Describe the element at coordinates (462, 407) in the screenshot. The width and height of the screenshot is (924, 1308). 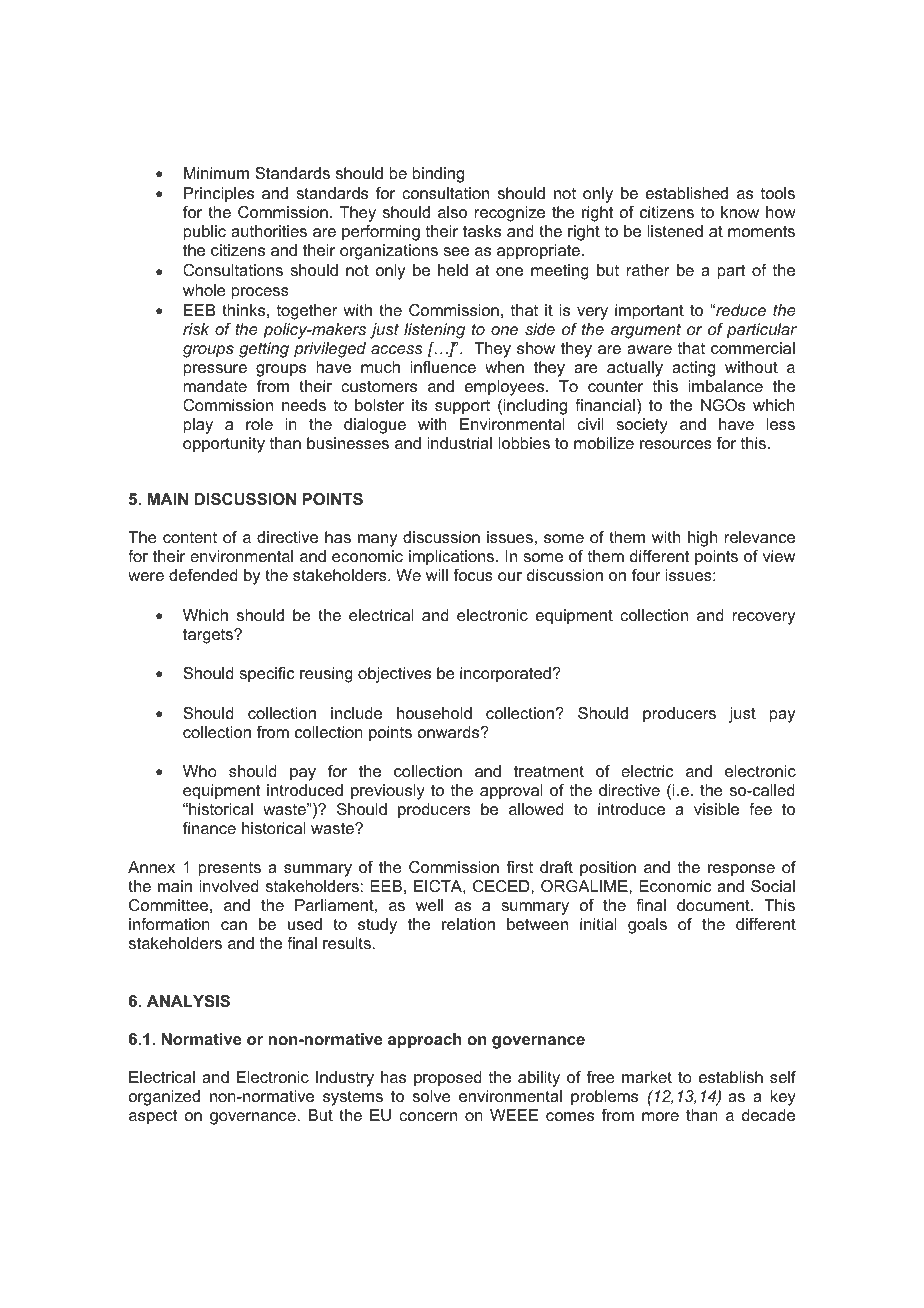
I see `support` at that location.
